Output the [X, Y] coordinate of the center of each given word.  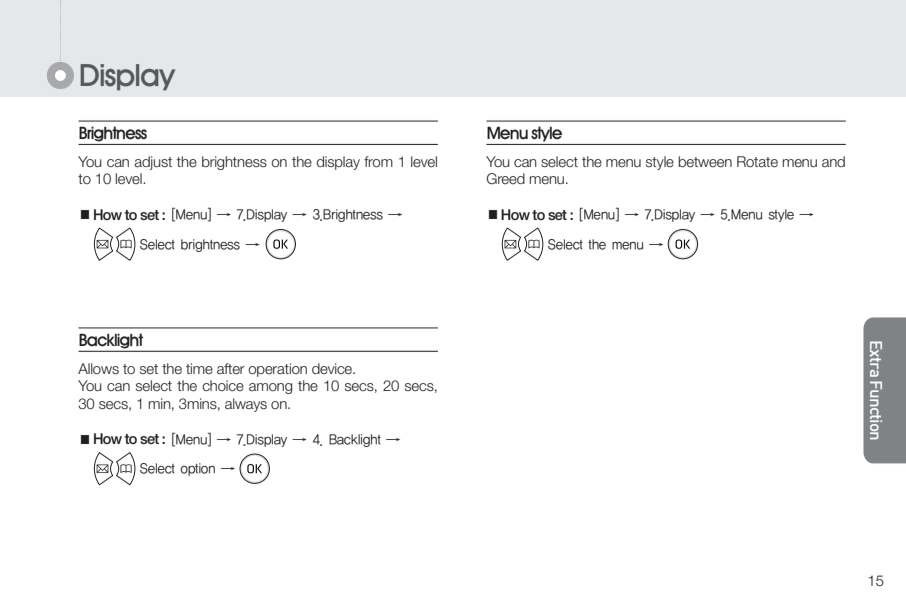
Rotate [757, 162]
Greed [506, 179]
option [197, 469]
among [270, 388]
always [246, 405]
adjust [153, 163]
